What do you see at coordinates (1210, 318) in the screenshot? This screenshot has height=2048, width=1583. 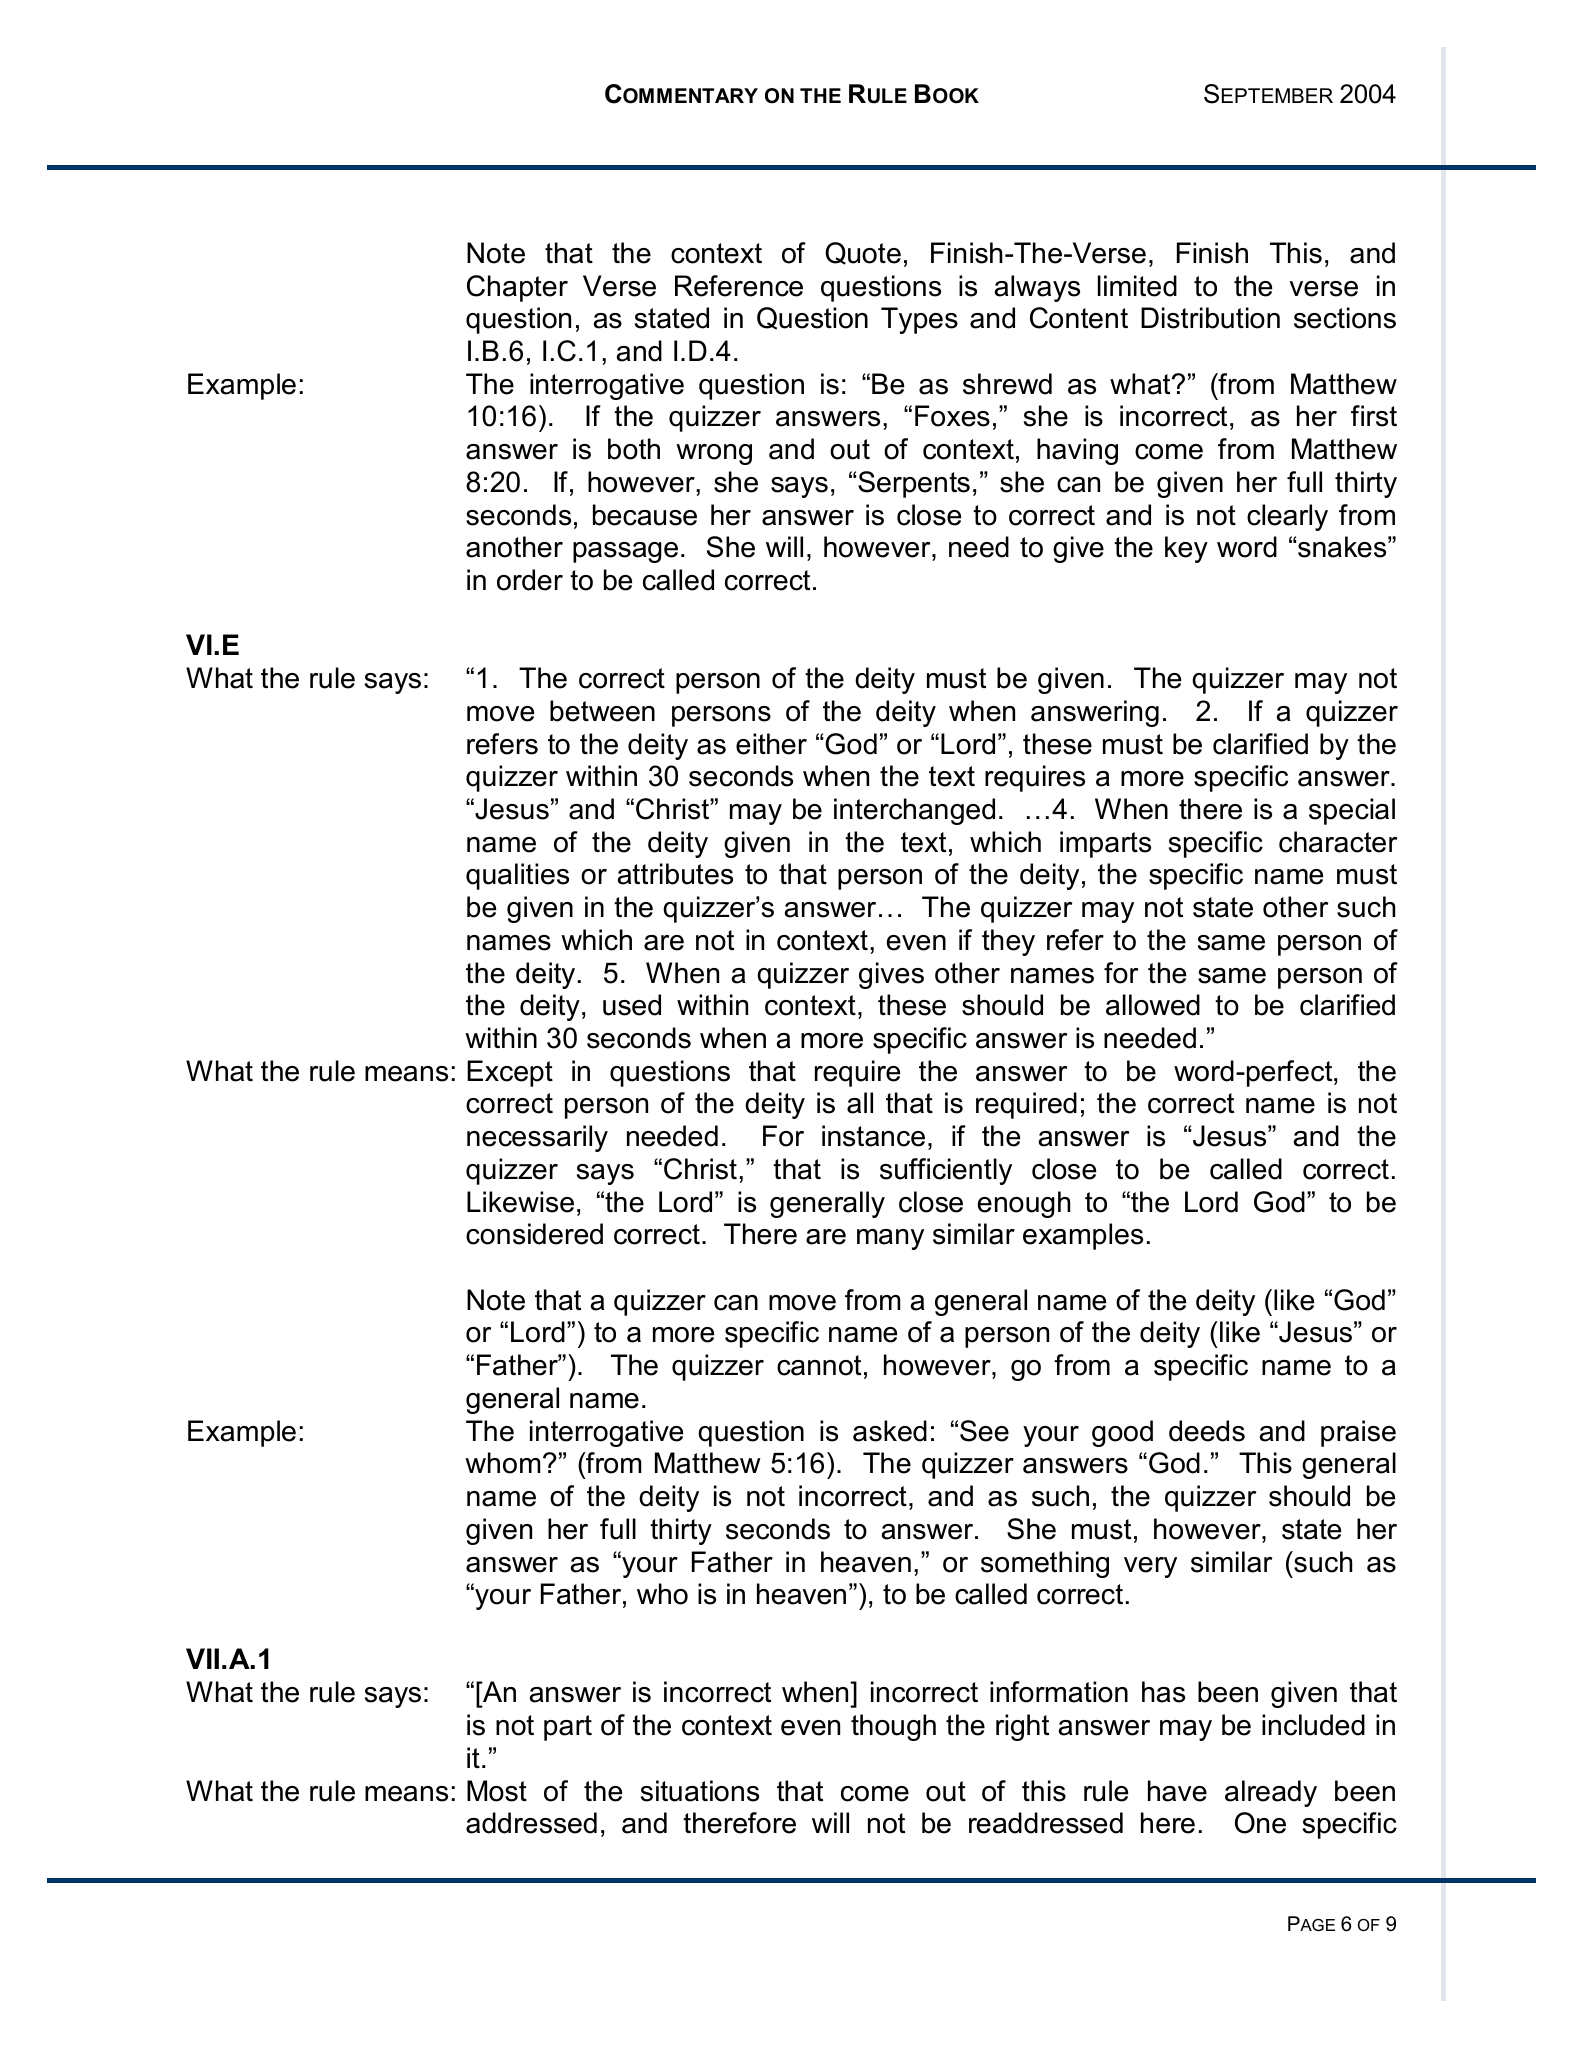 I see `Distribution` at bounding box center [1210, 318].
